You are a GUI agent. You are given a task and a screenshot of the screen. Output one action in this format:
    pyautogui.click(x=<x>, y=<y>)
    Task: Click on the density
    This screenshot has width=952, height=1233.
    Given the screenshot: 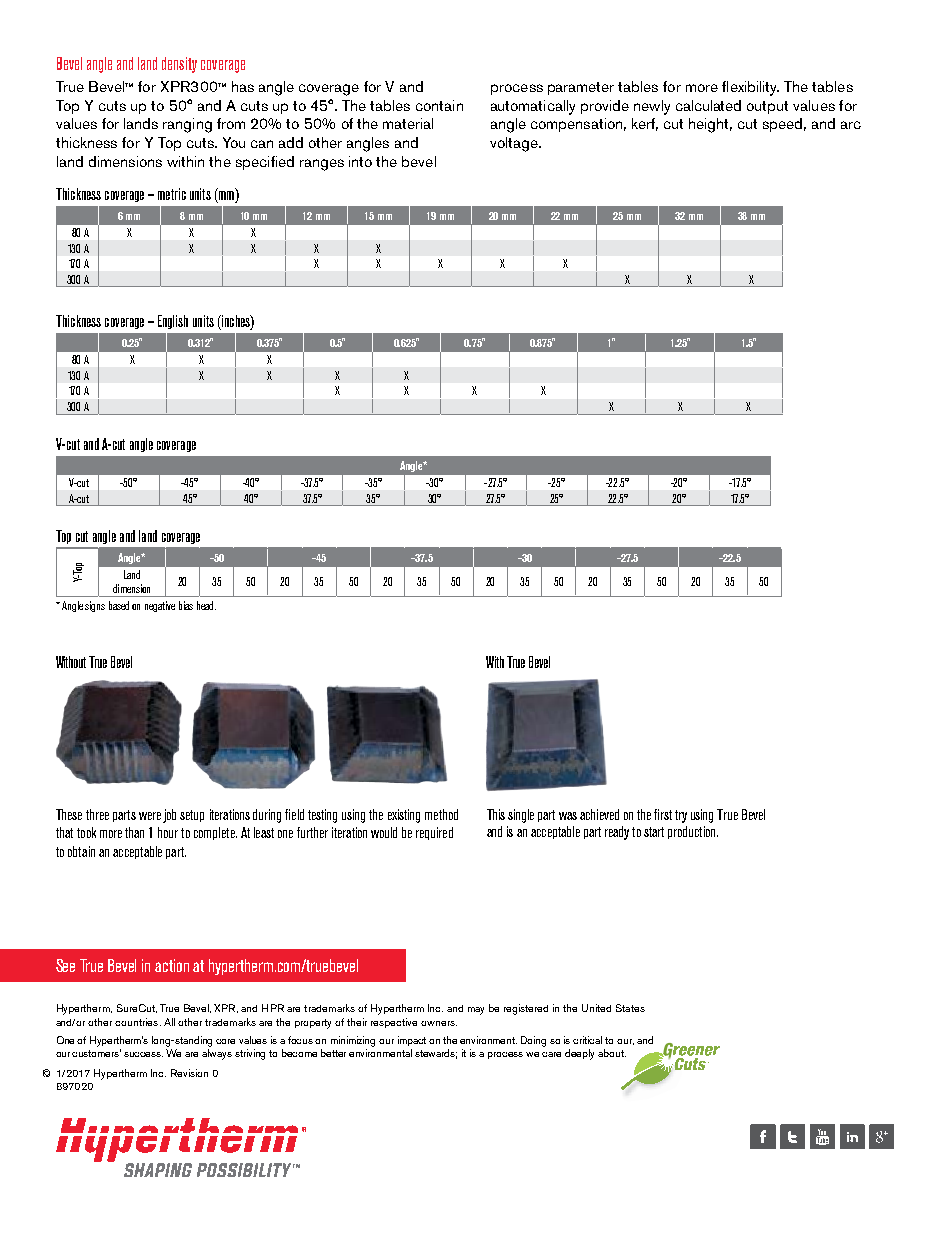 What is the action you would take?
    pyautogui.click(x=179, y=65)
